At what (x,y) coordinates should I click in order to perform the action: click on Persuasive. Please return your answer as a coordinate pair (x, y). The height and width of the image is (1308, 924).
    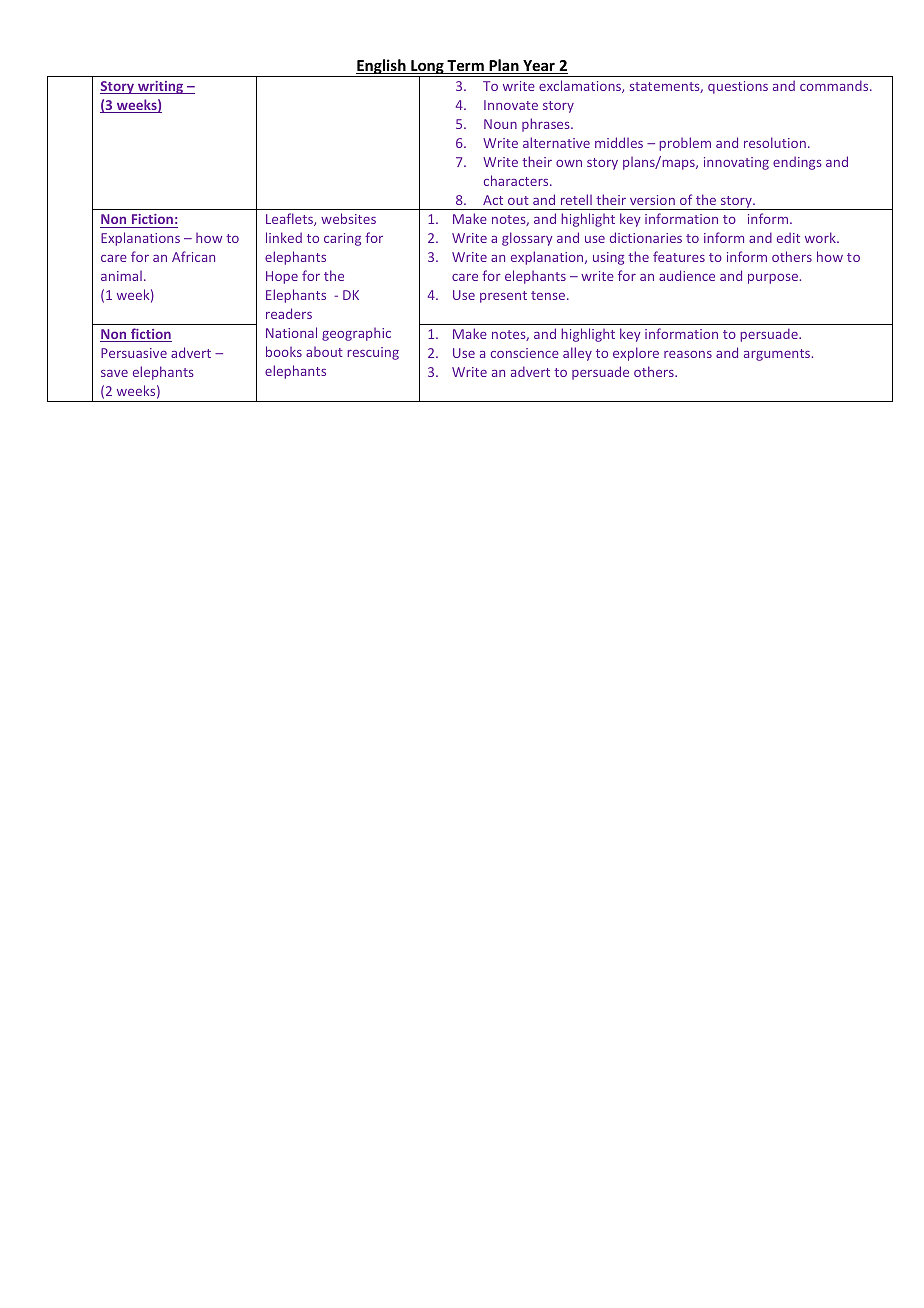
    Looking at the image, I should click on (134, 353).
